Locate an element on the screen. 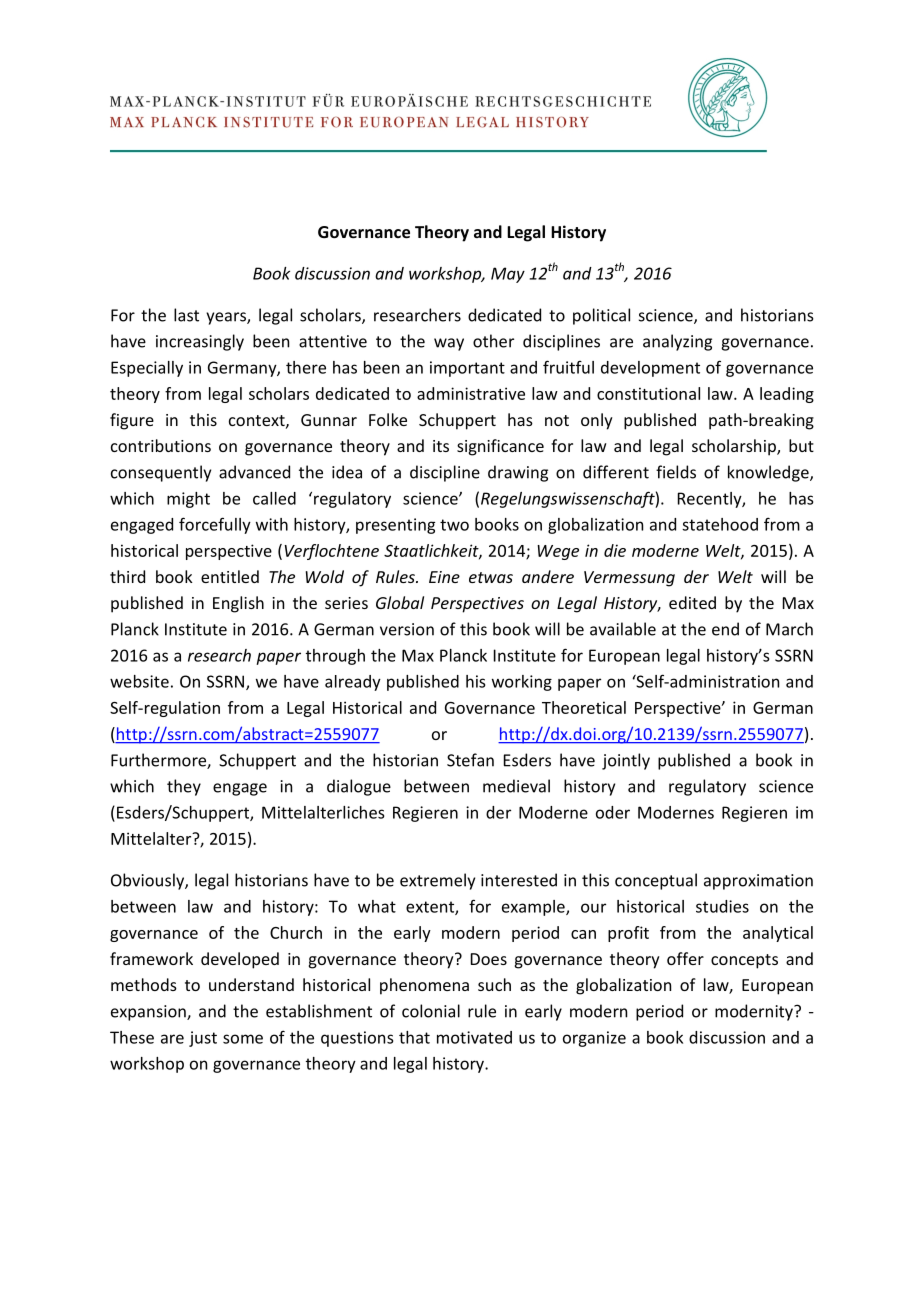 The height and width of the screenshot is (1308, 924). two is located at coordinates (454, 525).
